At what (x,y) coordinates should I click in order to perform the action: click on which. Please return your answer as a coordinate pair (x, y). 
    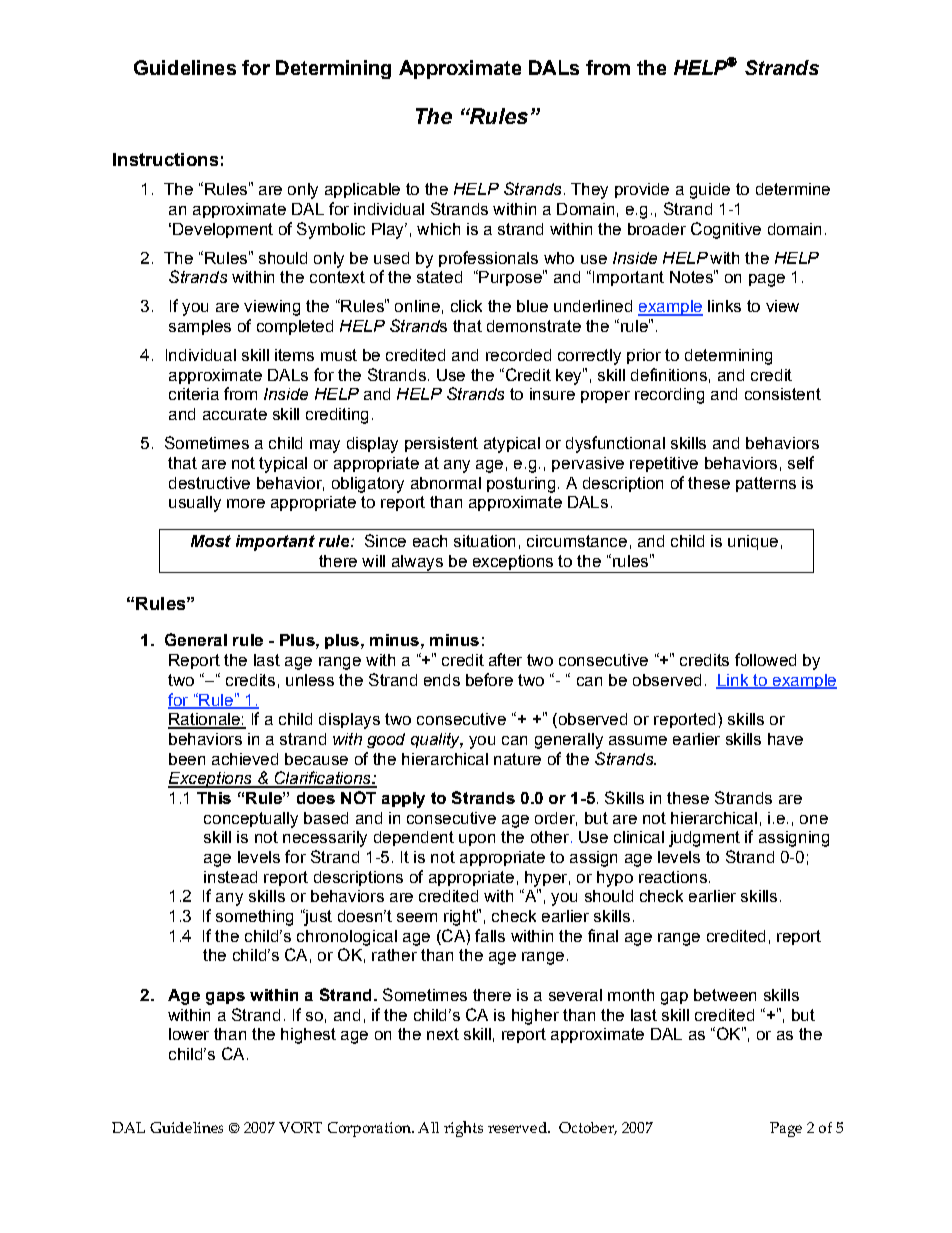
    Looking at the image, I should click on (438, 229).
